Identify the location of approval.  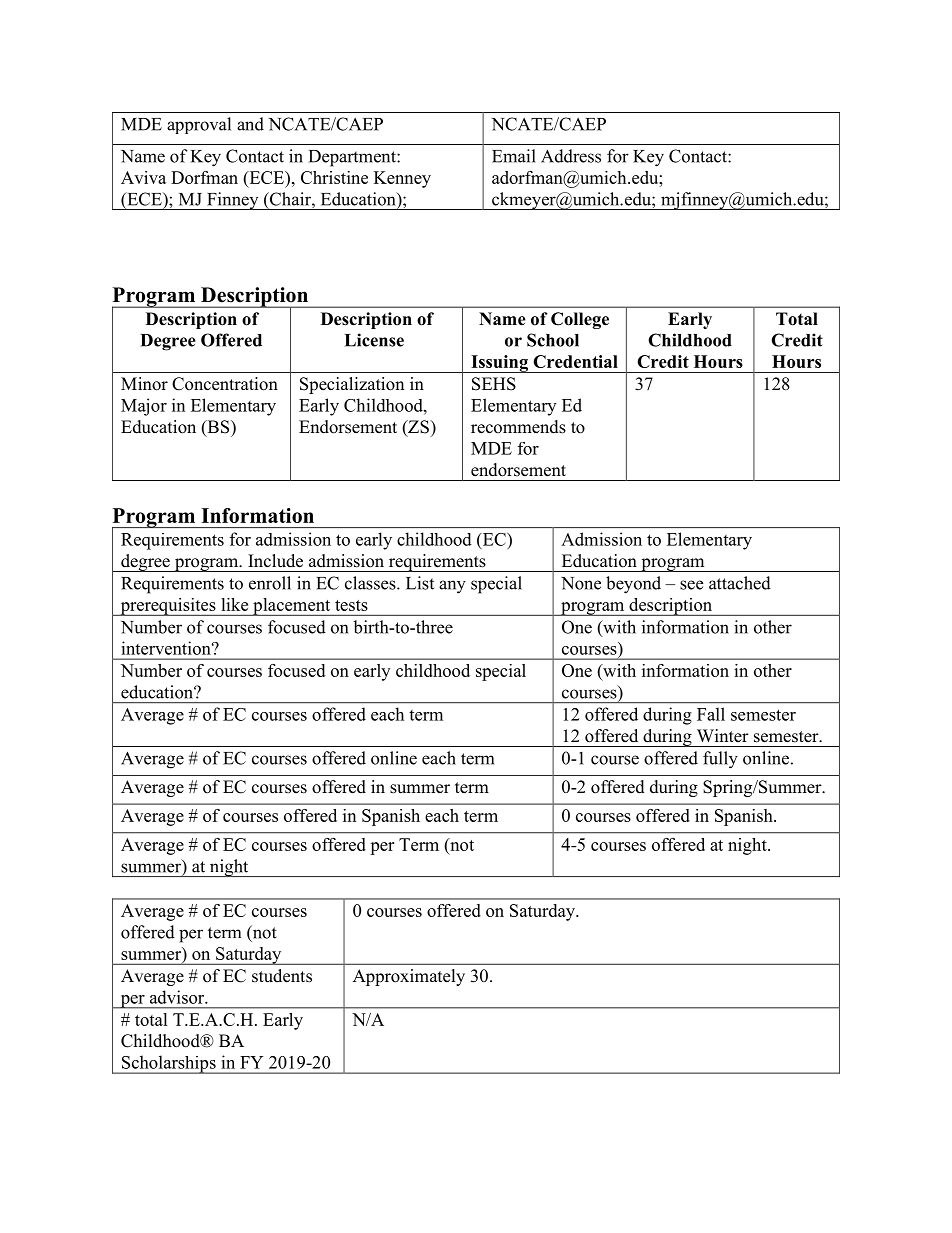
(199, 125).
